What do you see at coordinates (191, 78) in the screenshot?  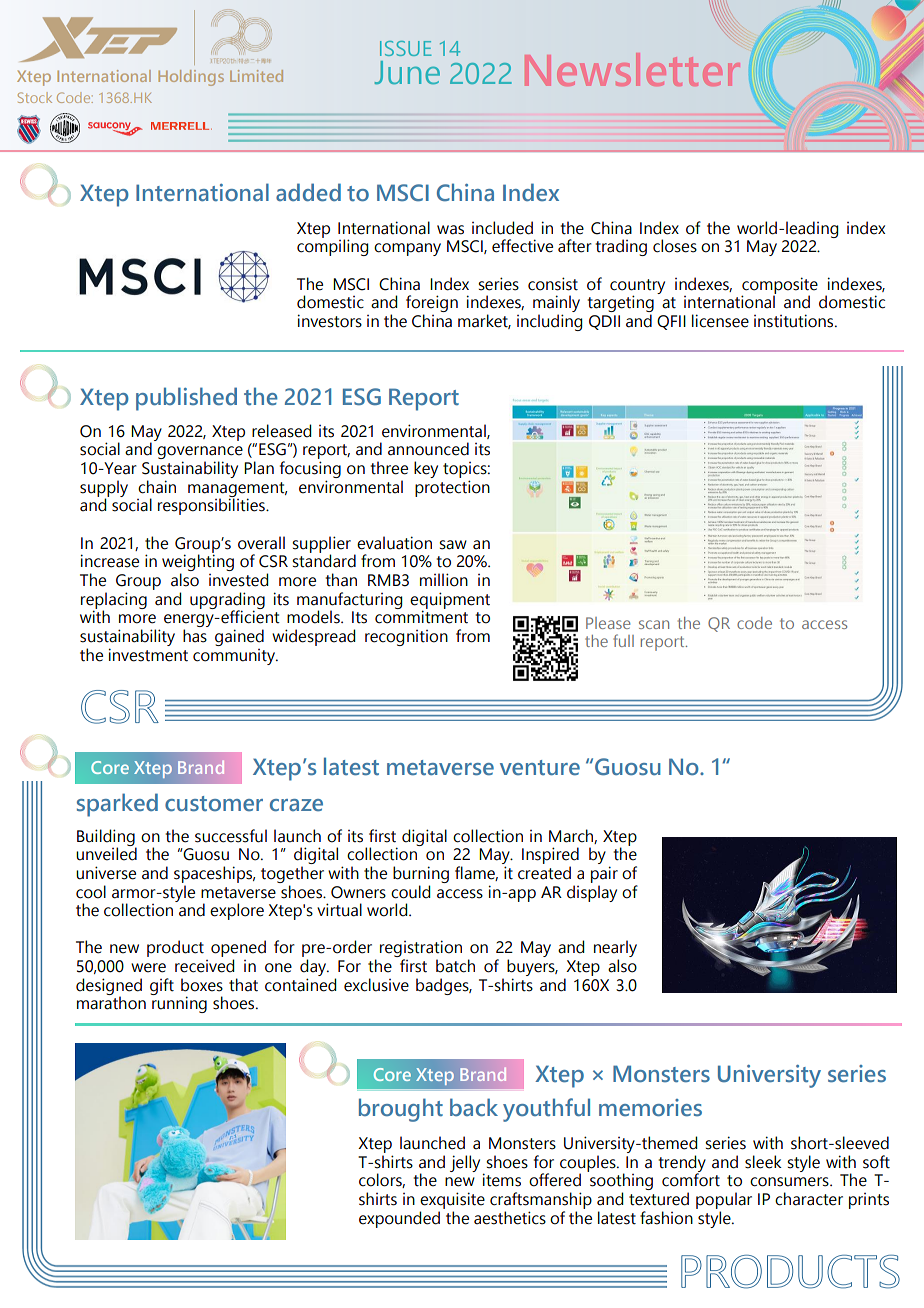 I see `Holdings` at bounding box center [191, 78].
